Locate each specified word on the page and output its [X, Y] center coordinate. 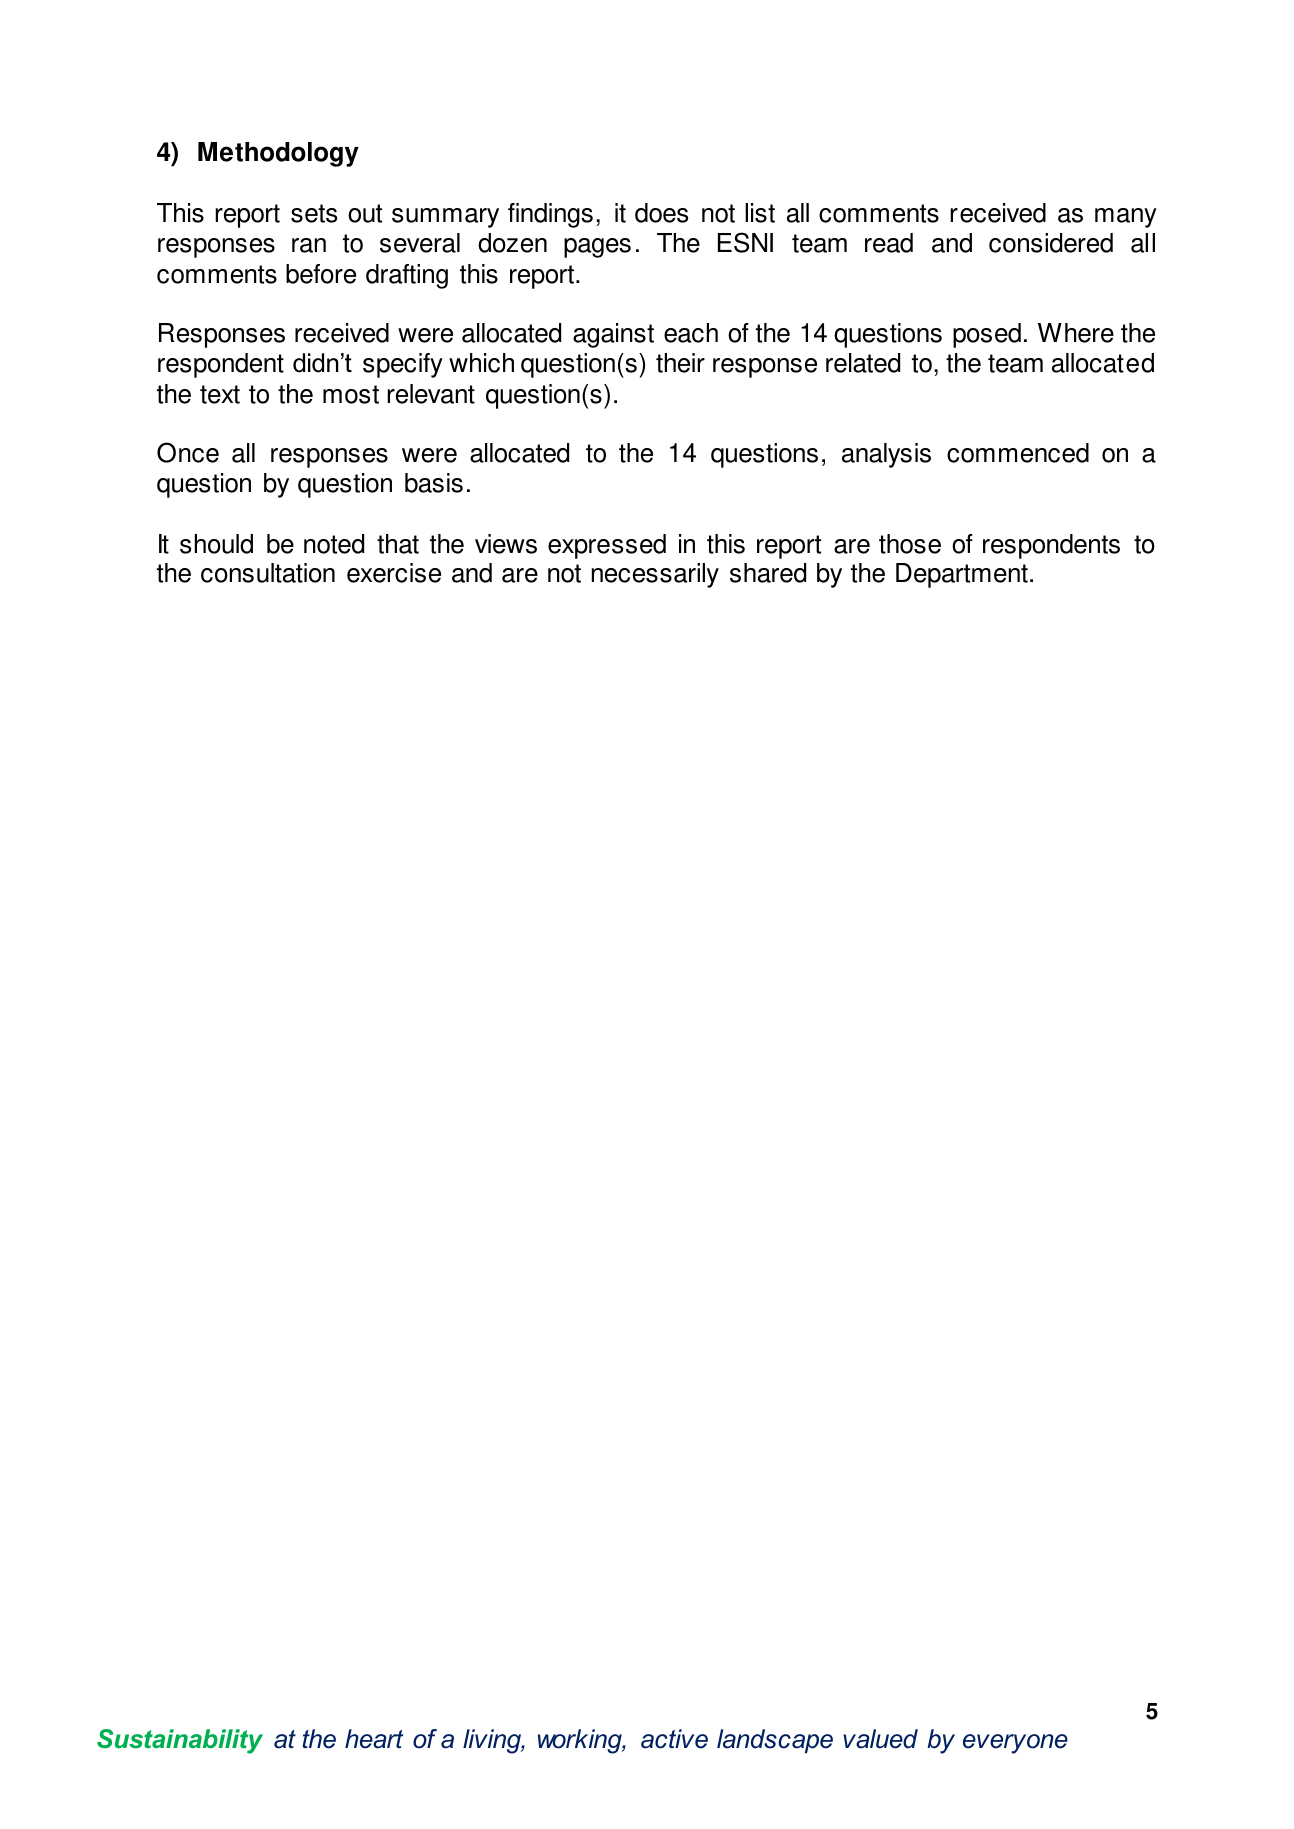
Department [962, 575]
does [661, 213]
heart [374, 1739]
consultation [268, 573]
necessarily [655, 575]
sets [314, 213]
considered [1051, 243]
